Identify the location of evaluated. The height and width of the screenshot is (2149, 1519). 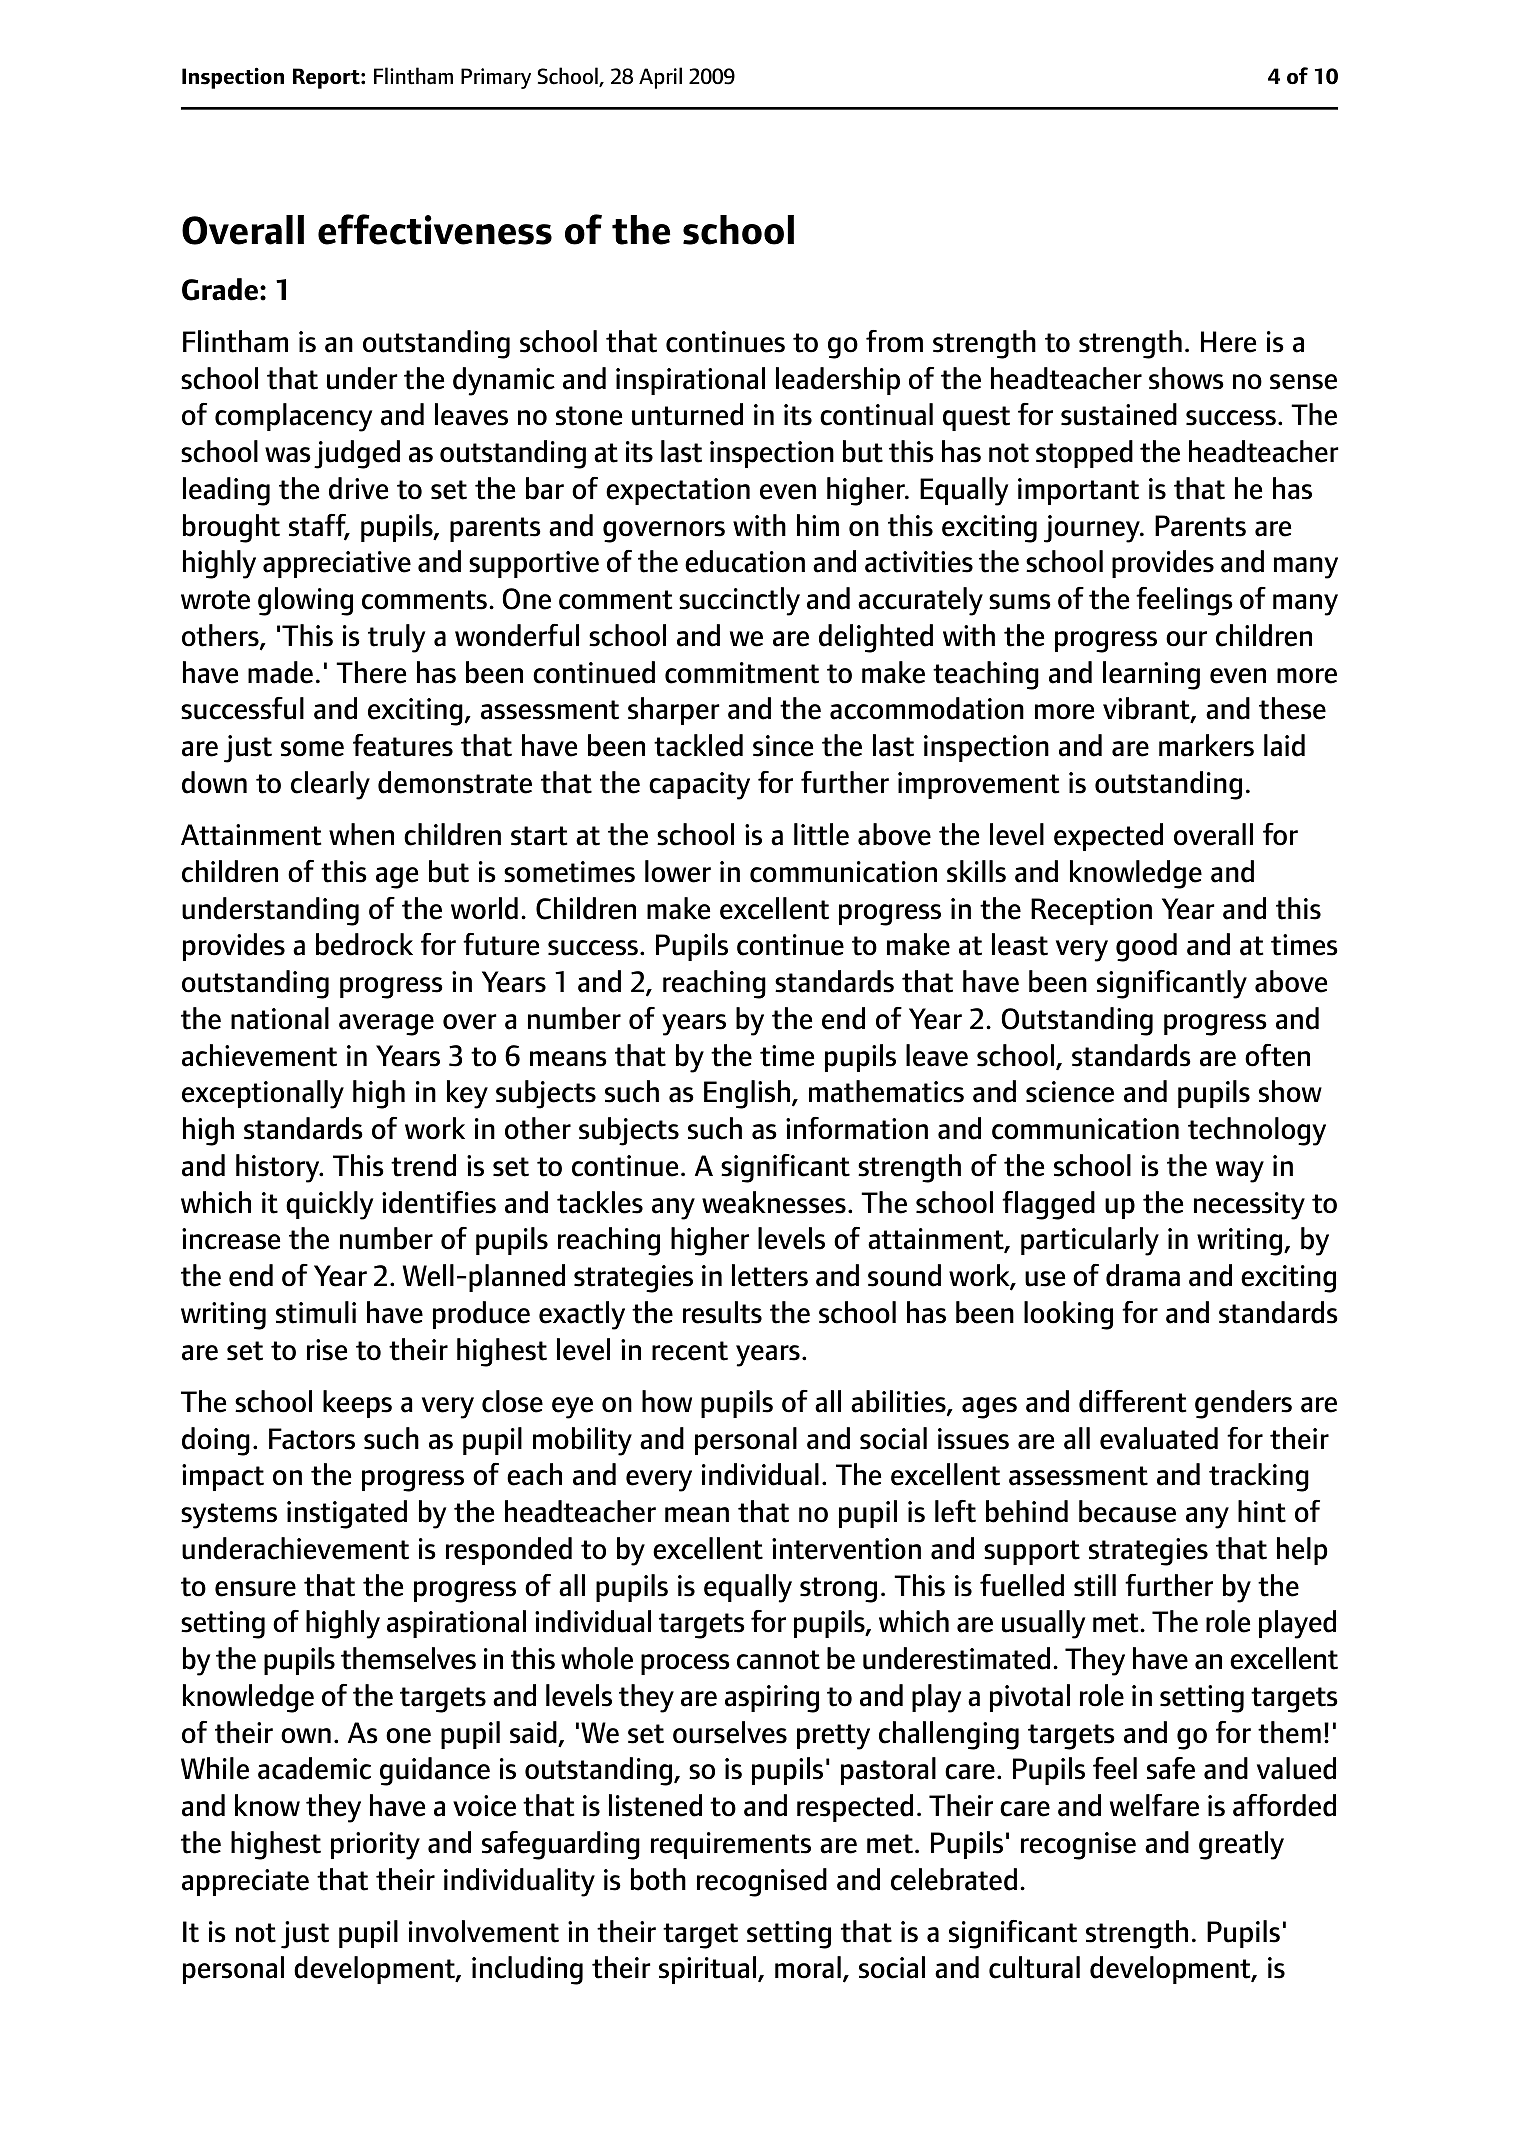
(1159, 1438).
